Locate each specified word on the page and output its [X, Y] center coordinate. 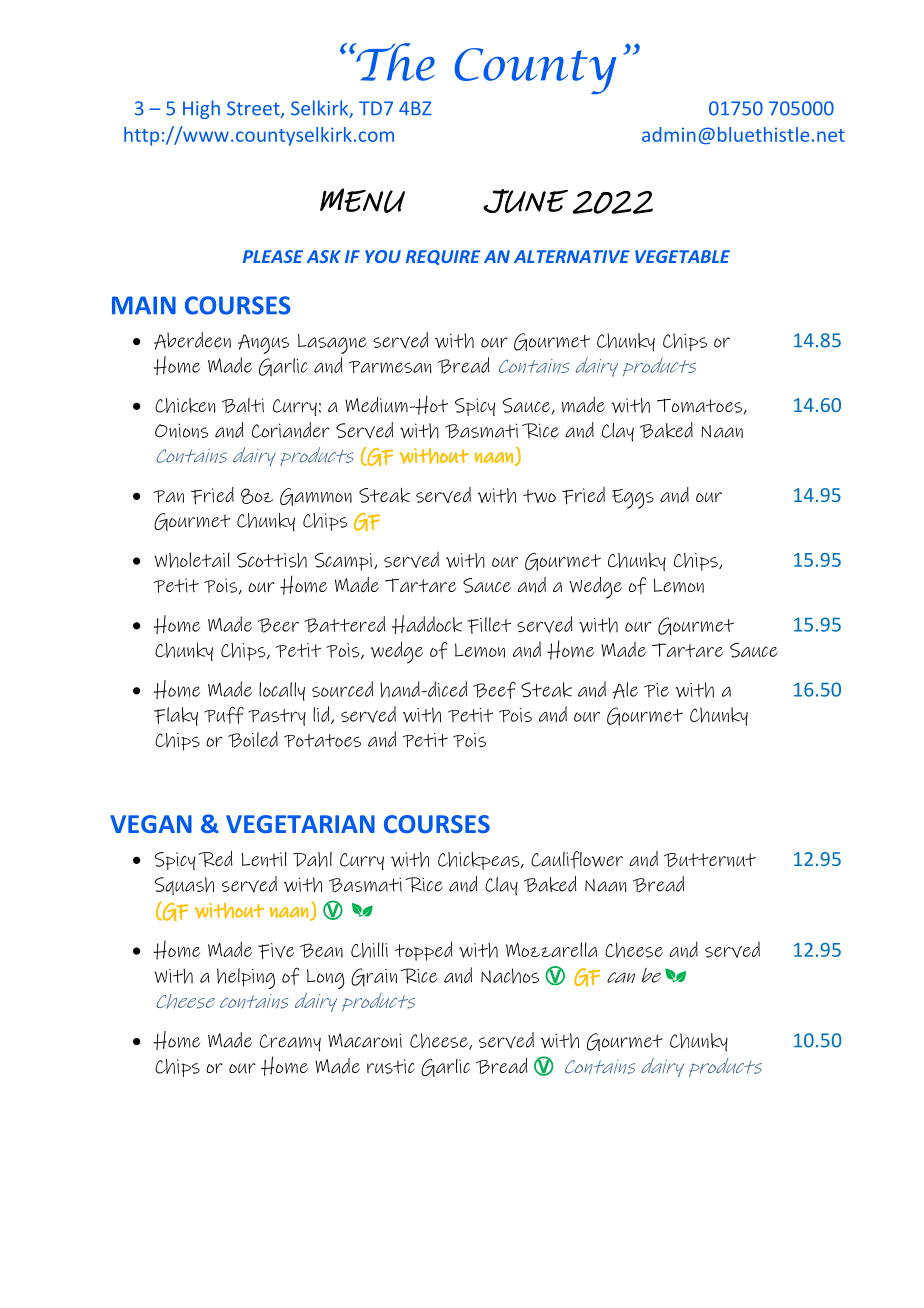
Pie [656, 690]
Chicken [185, 405]
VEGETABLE [682, 256]
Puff [224, 715]
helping [246, 978]
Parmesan [390, 367]
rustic [391, 1066]
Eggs [633, 499]
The [394, 62]
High [201, 109]
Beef [494, 690]
